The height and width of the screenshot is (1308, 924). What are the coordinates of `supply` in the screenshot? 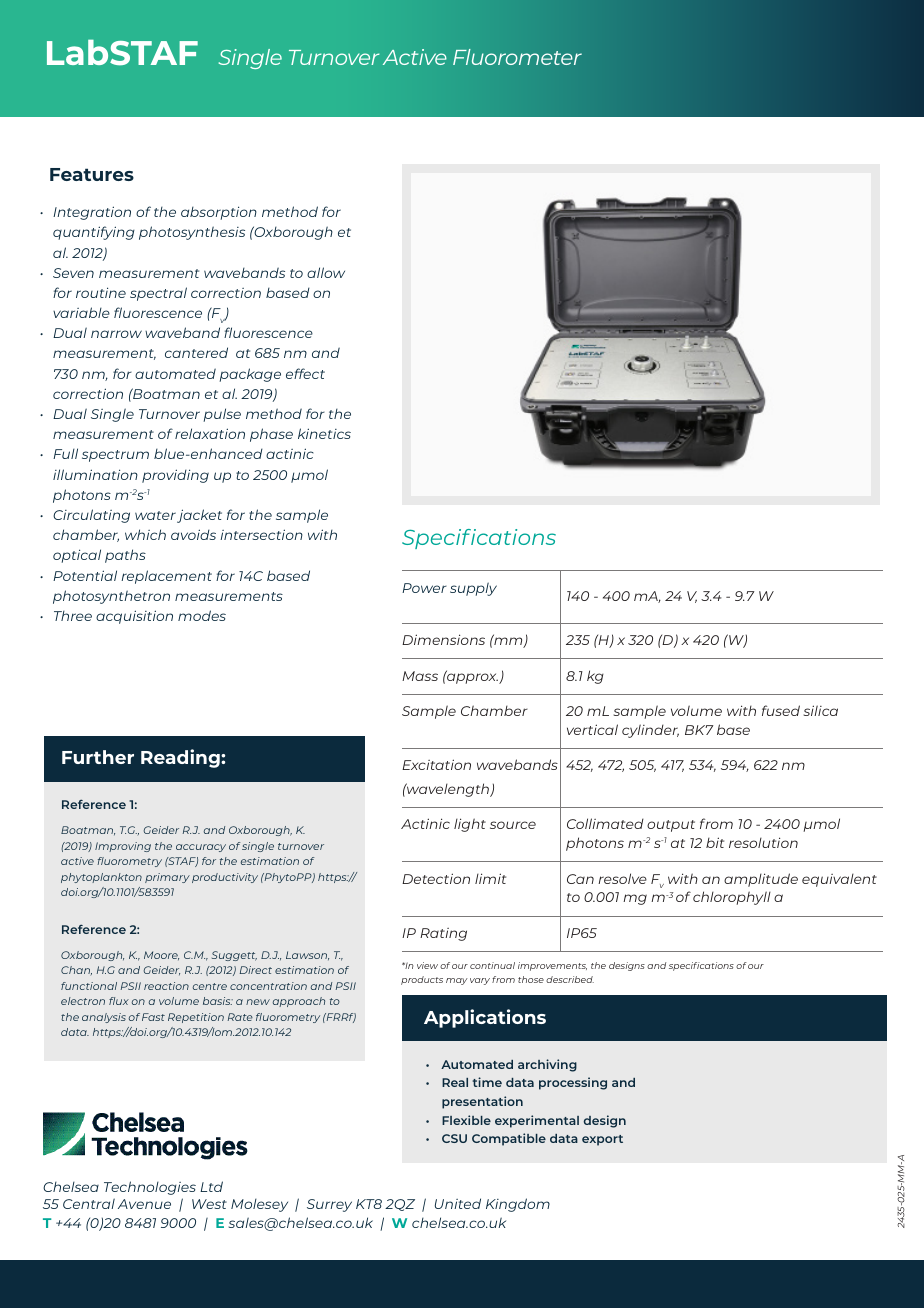 It's located at (473, 589).
